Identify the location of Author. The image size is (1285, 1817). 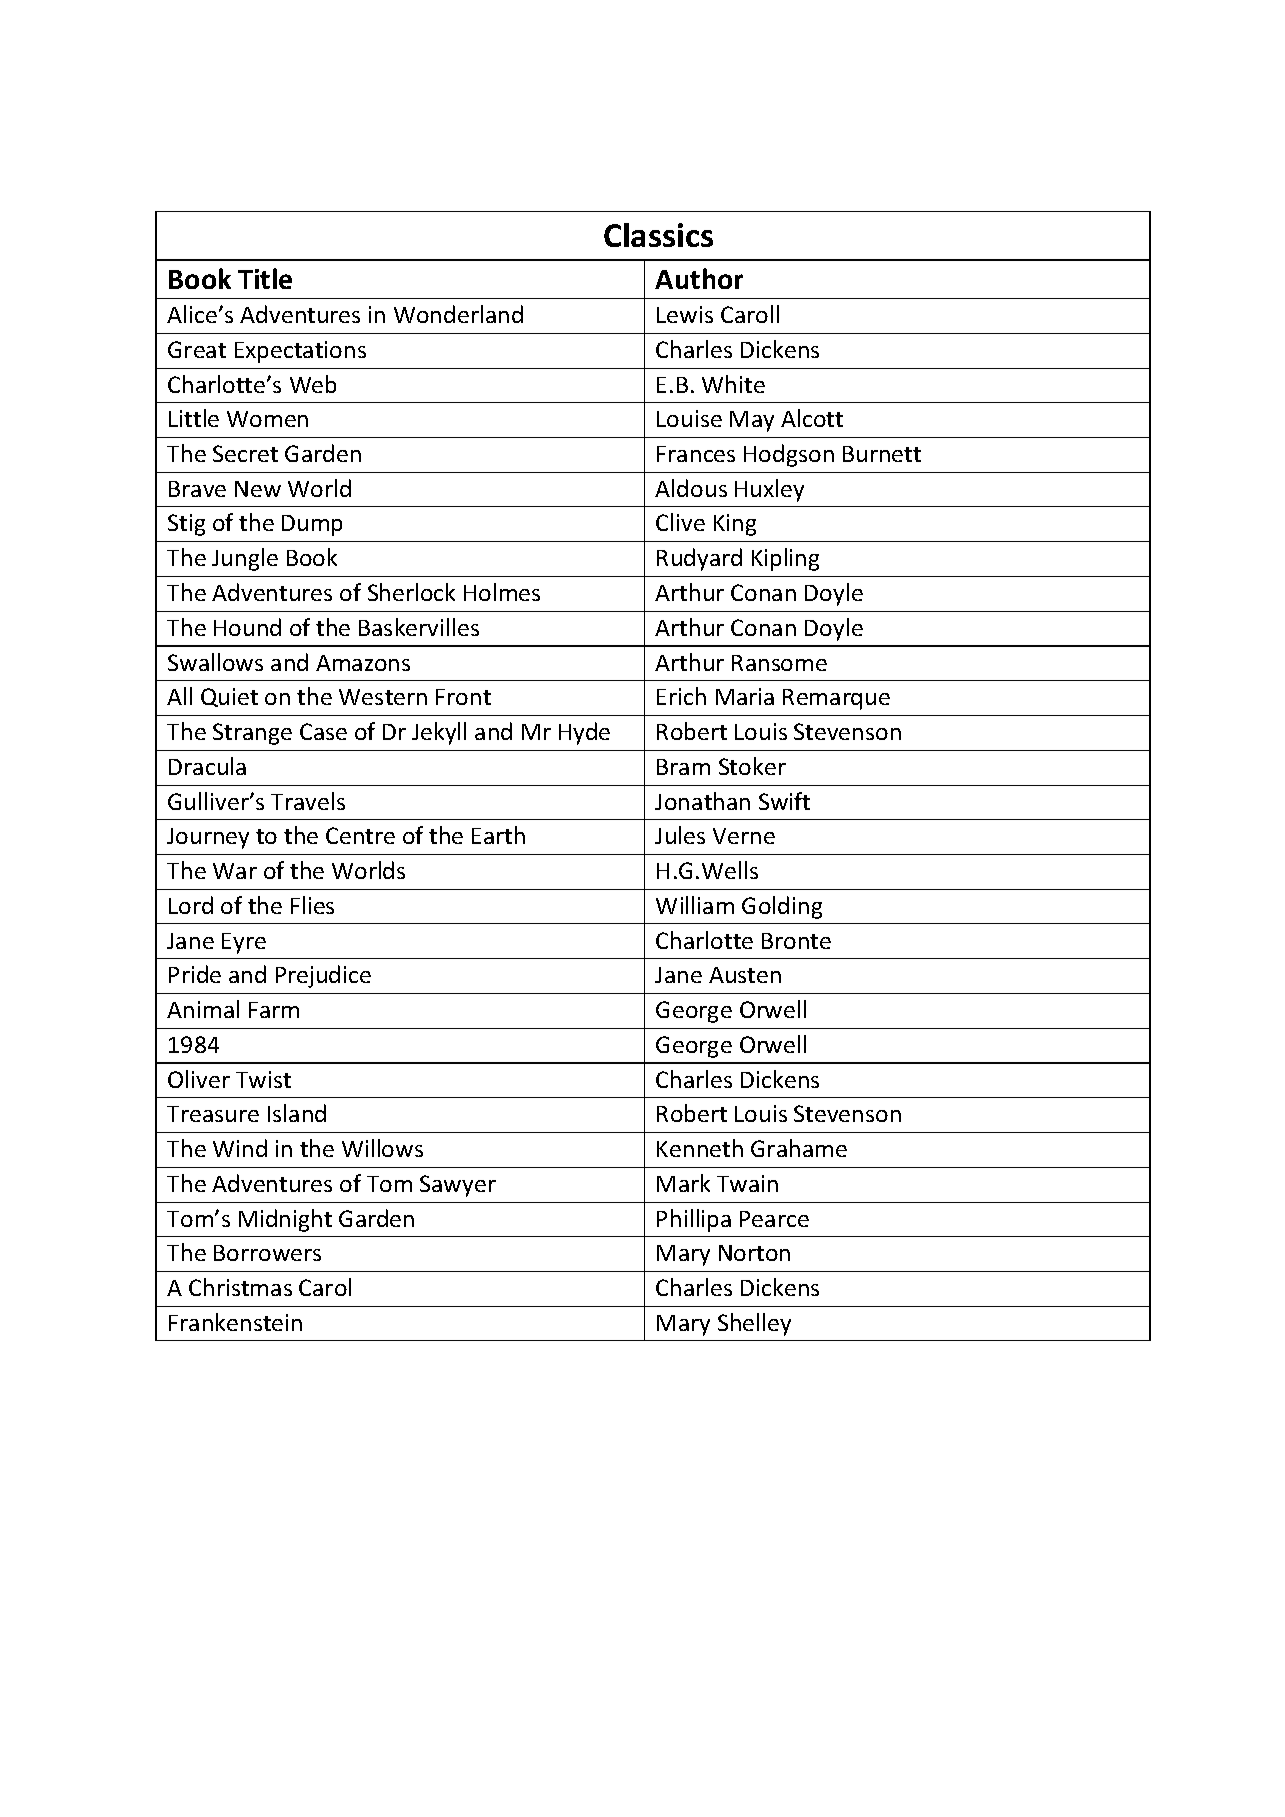
(699, 278).
